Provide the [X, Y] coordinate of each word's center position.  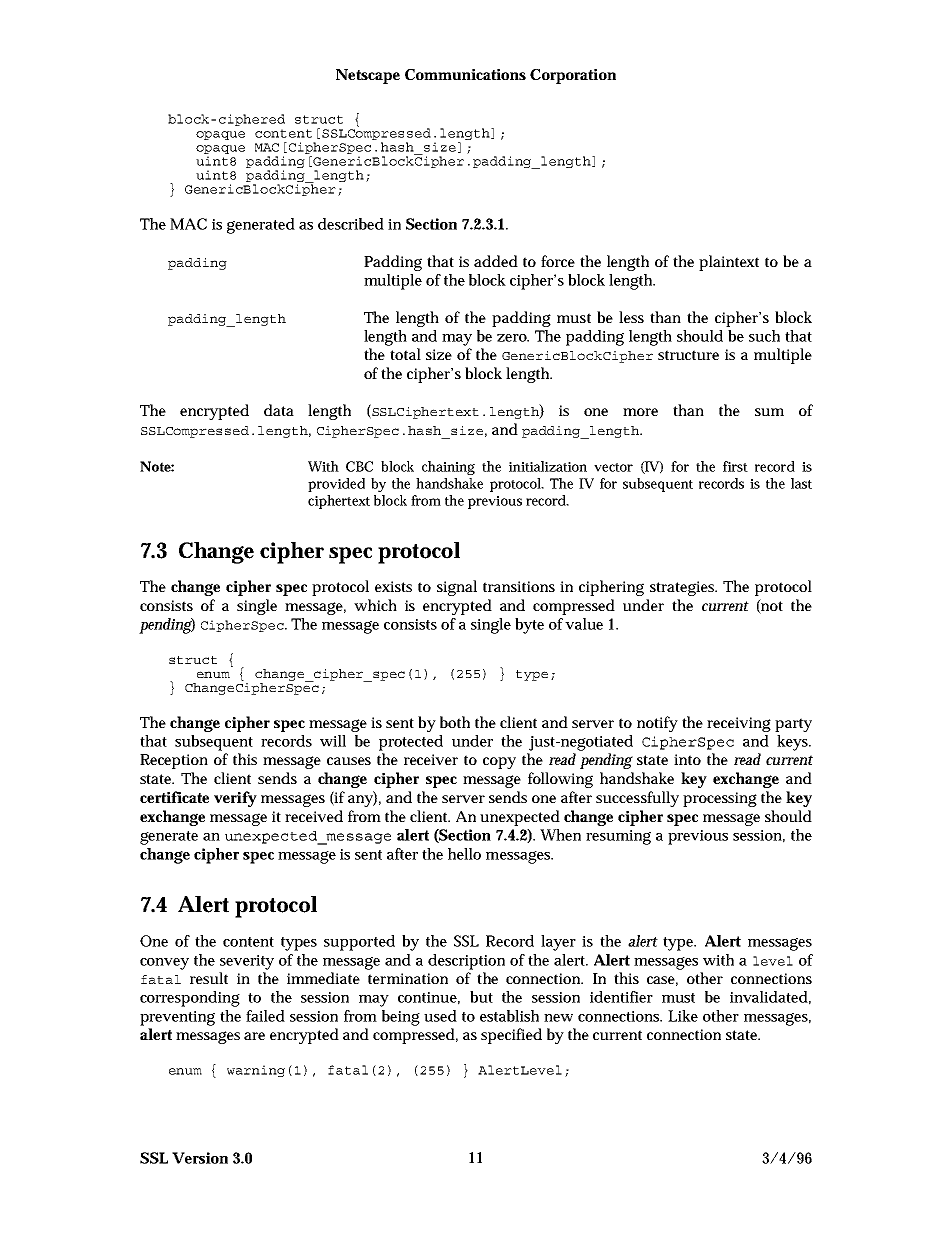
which [375, 605]
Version [200, 1158]
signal [457, 588]
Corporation [573, 76]
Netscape [368, 76]
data [279, 410]
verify [235, 799]
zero [513, 338]
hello [464, 854]
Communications [465, 74]
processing [720, 799]
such [764, 336]
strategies [683, 588]
